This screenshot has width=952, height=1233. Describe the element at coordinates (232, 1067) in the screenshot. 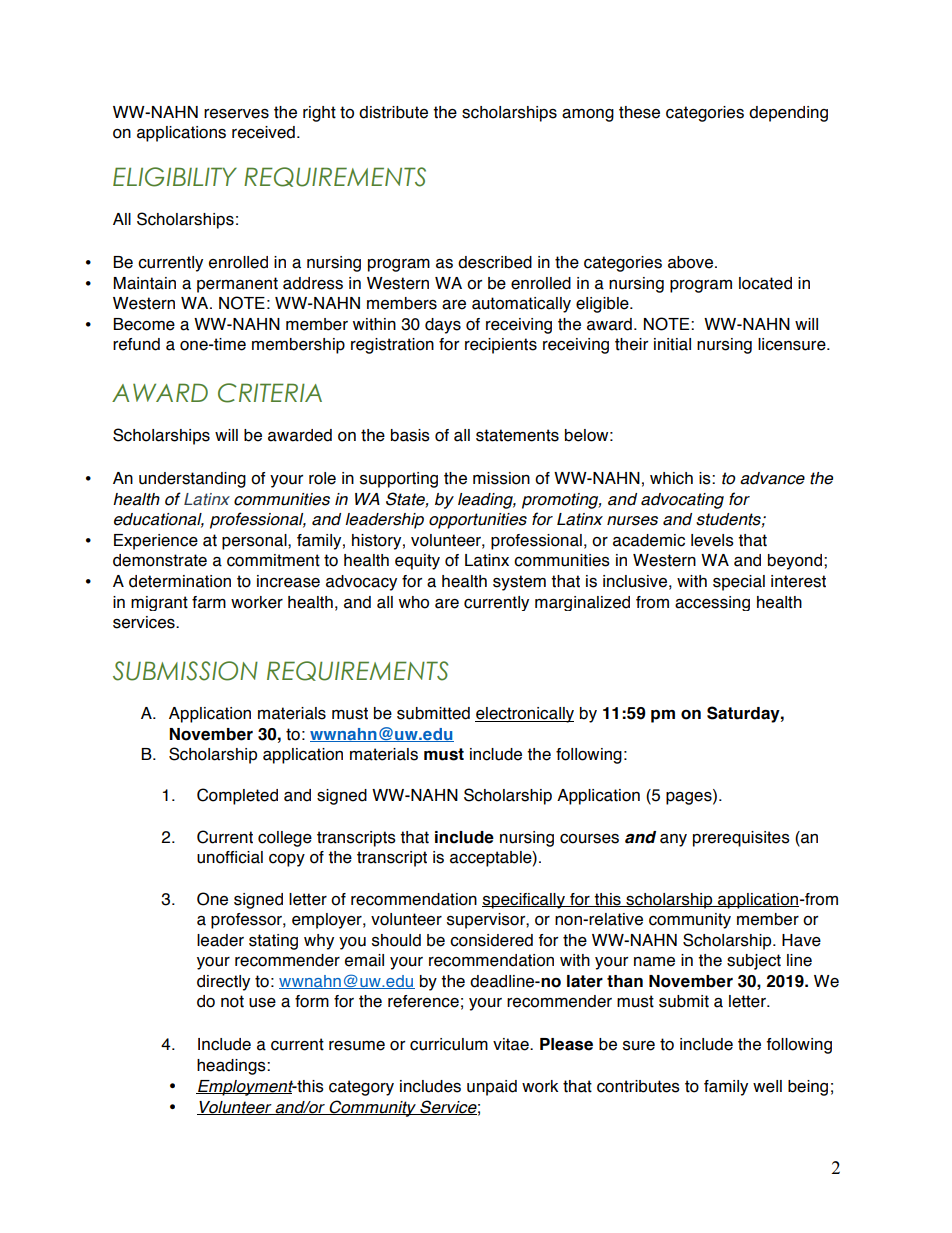

I see `headings` at that location.
